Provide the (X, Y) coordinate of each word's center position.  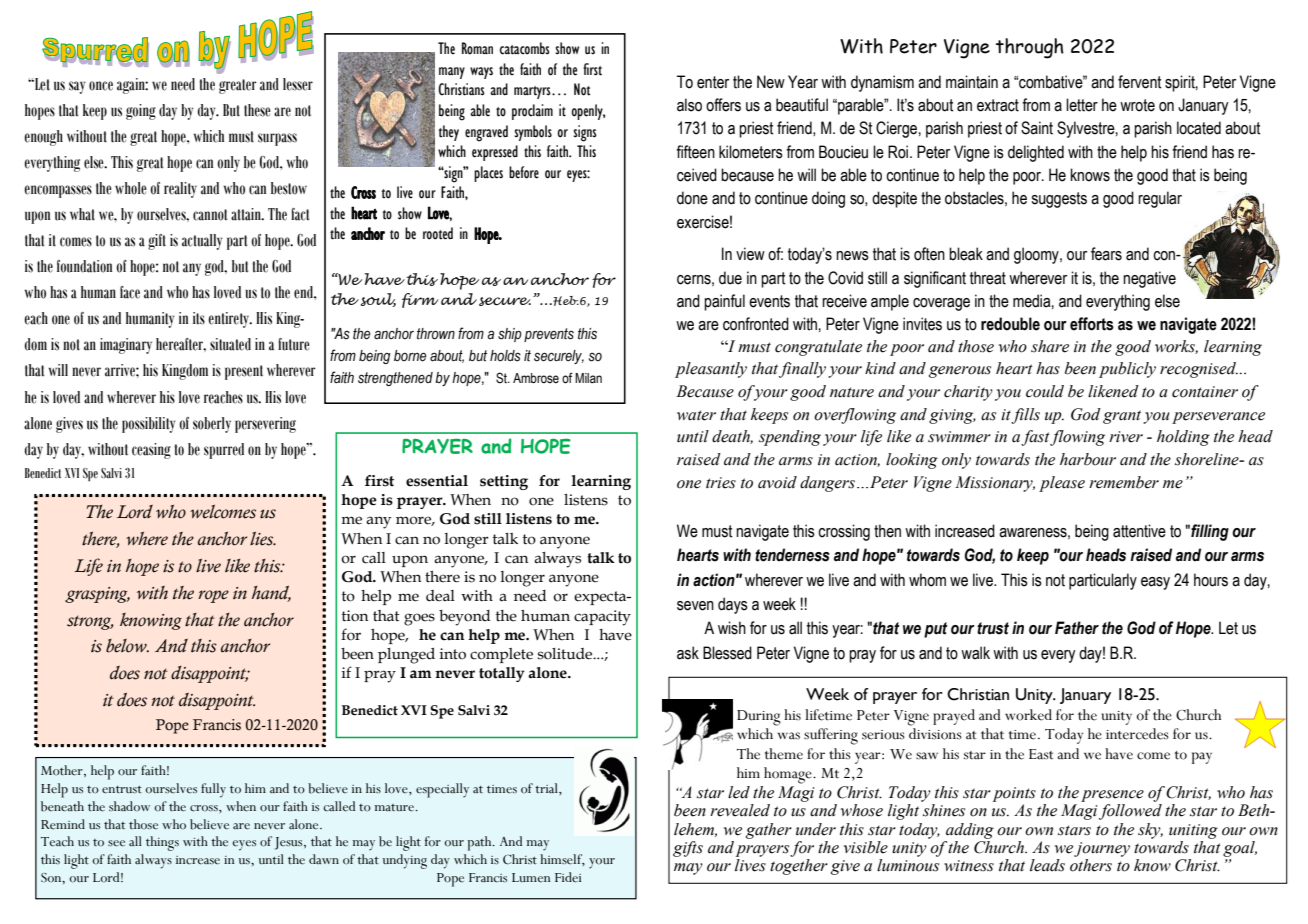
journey (1102, 849)
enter (713, 82)
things (162, 843)
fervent (1140, 82)
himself (562, 860)
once (101, 86)
